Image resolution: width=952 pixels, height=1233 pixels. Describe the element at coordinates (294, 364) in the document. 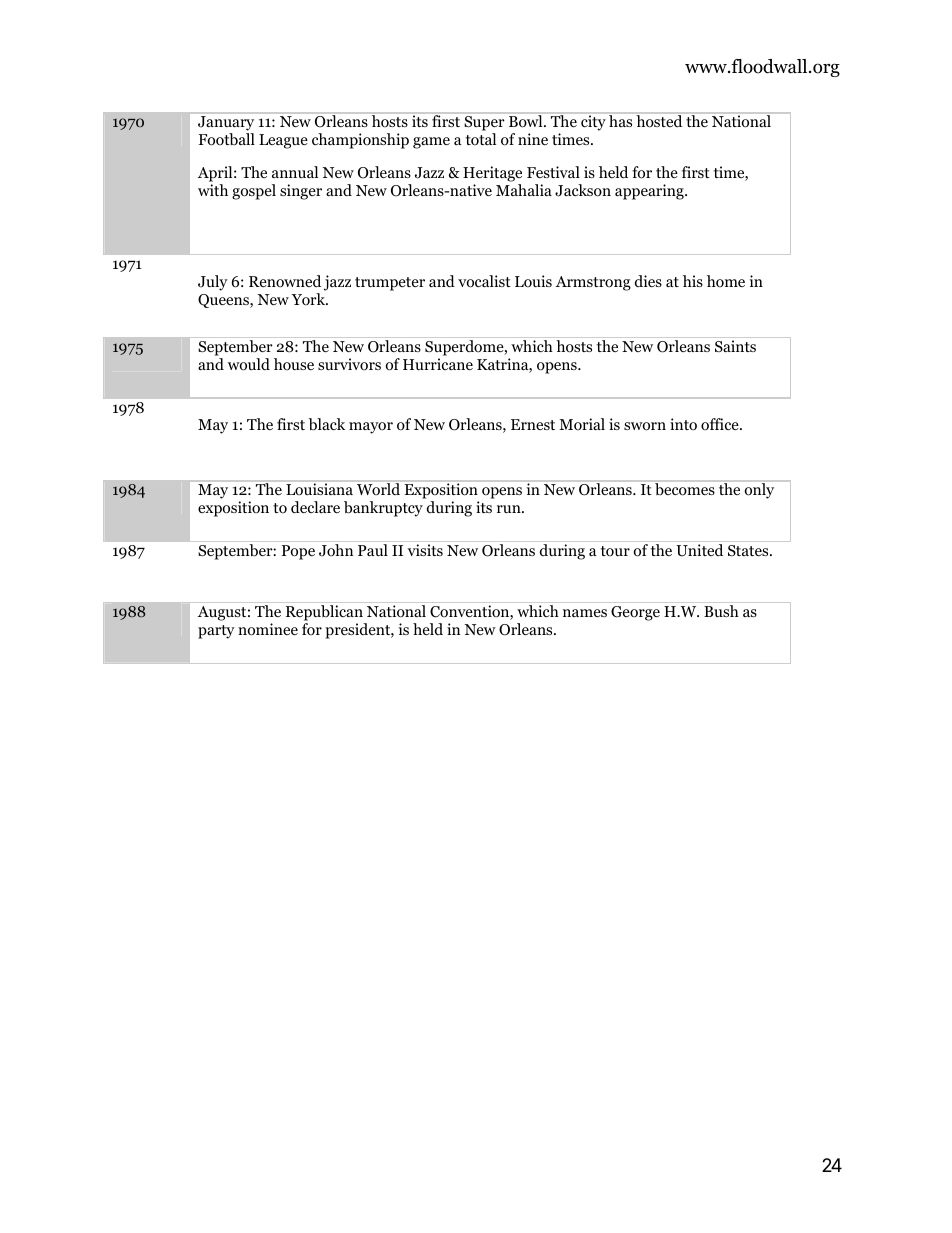

I see `house` at that location.
